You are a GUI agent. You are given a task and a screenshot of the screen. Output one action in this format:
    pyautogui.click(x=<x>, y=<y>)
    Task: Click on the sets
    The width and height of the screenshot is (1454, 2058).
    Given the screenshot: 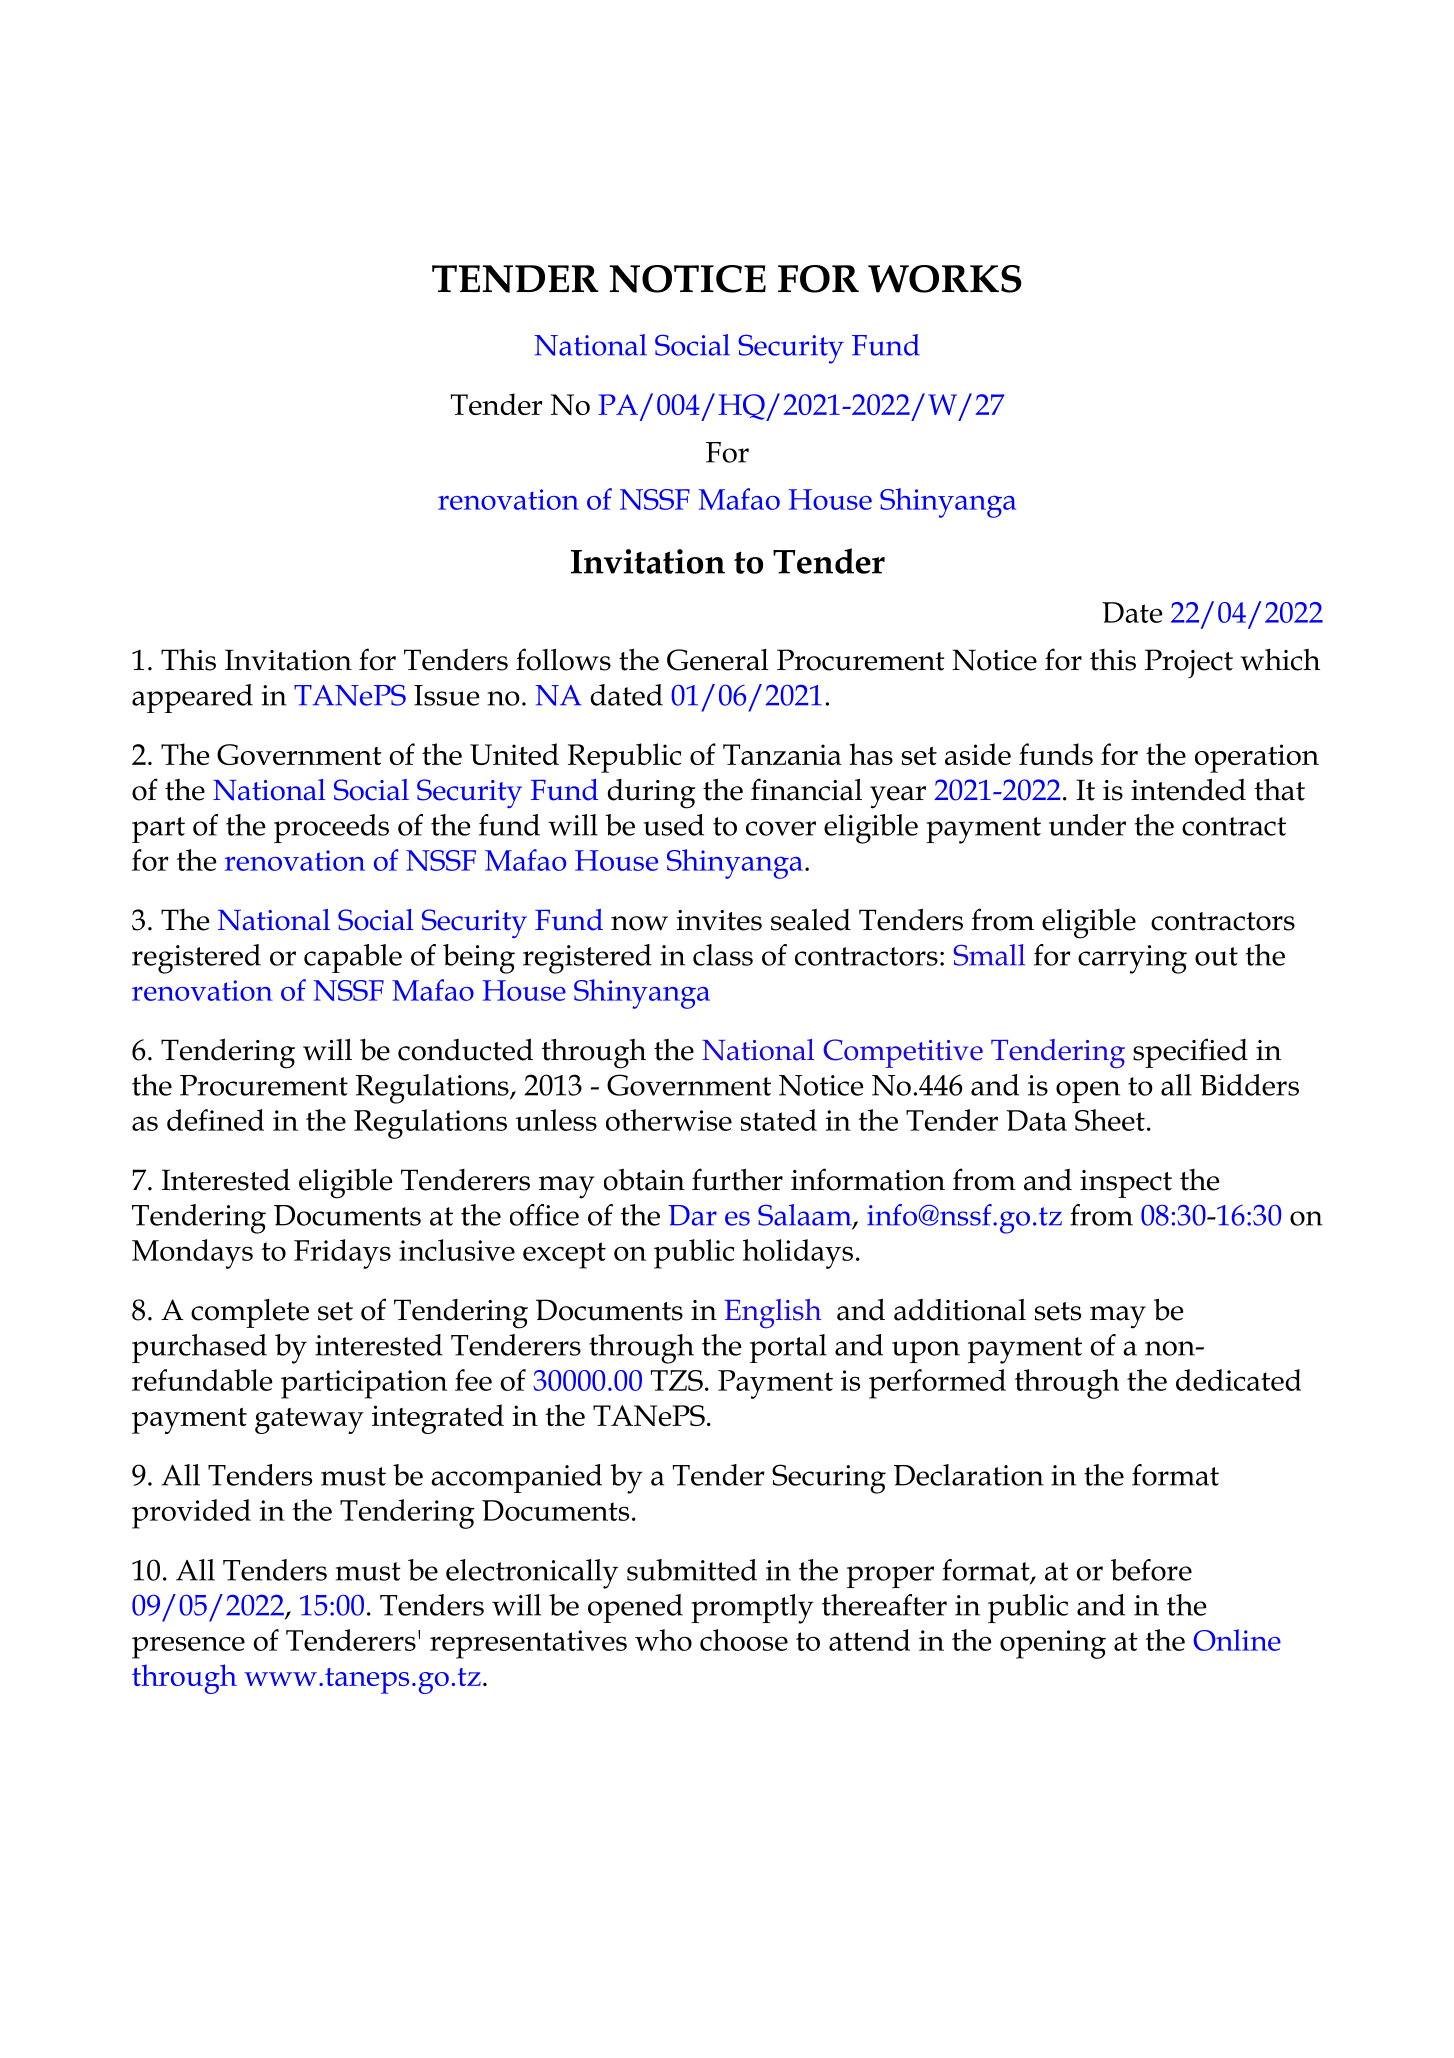 What is the action you would take?
    pyautogui.click(x=1058, y=1311)
